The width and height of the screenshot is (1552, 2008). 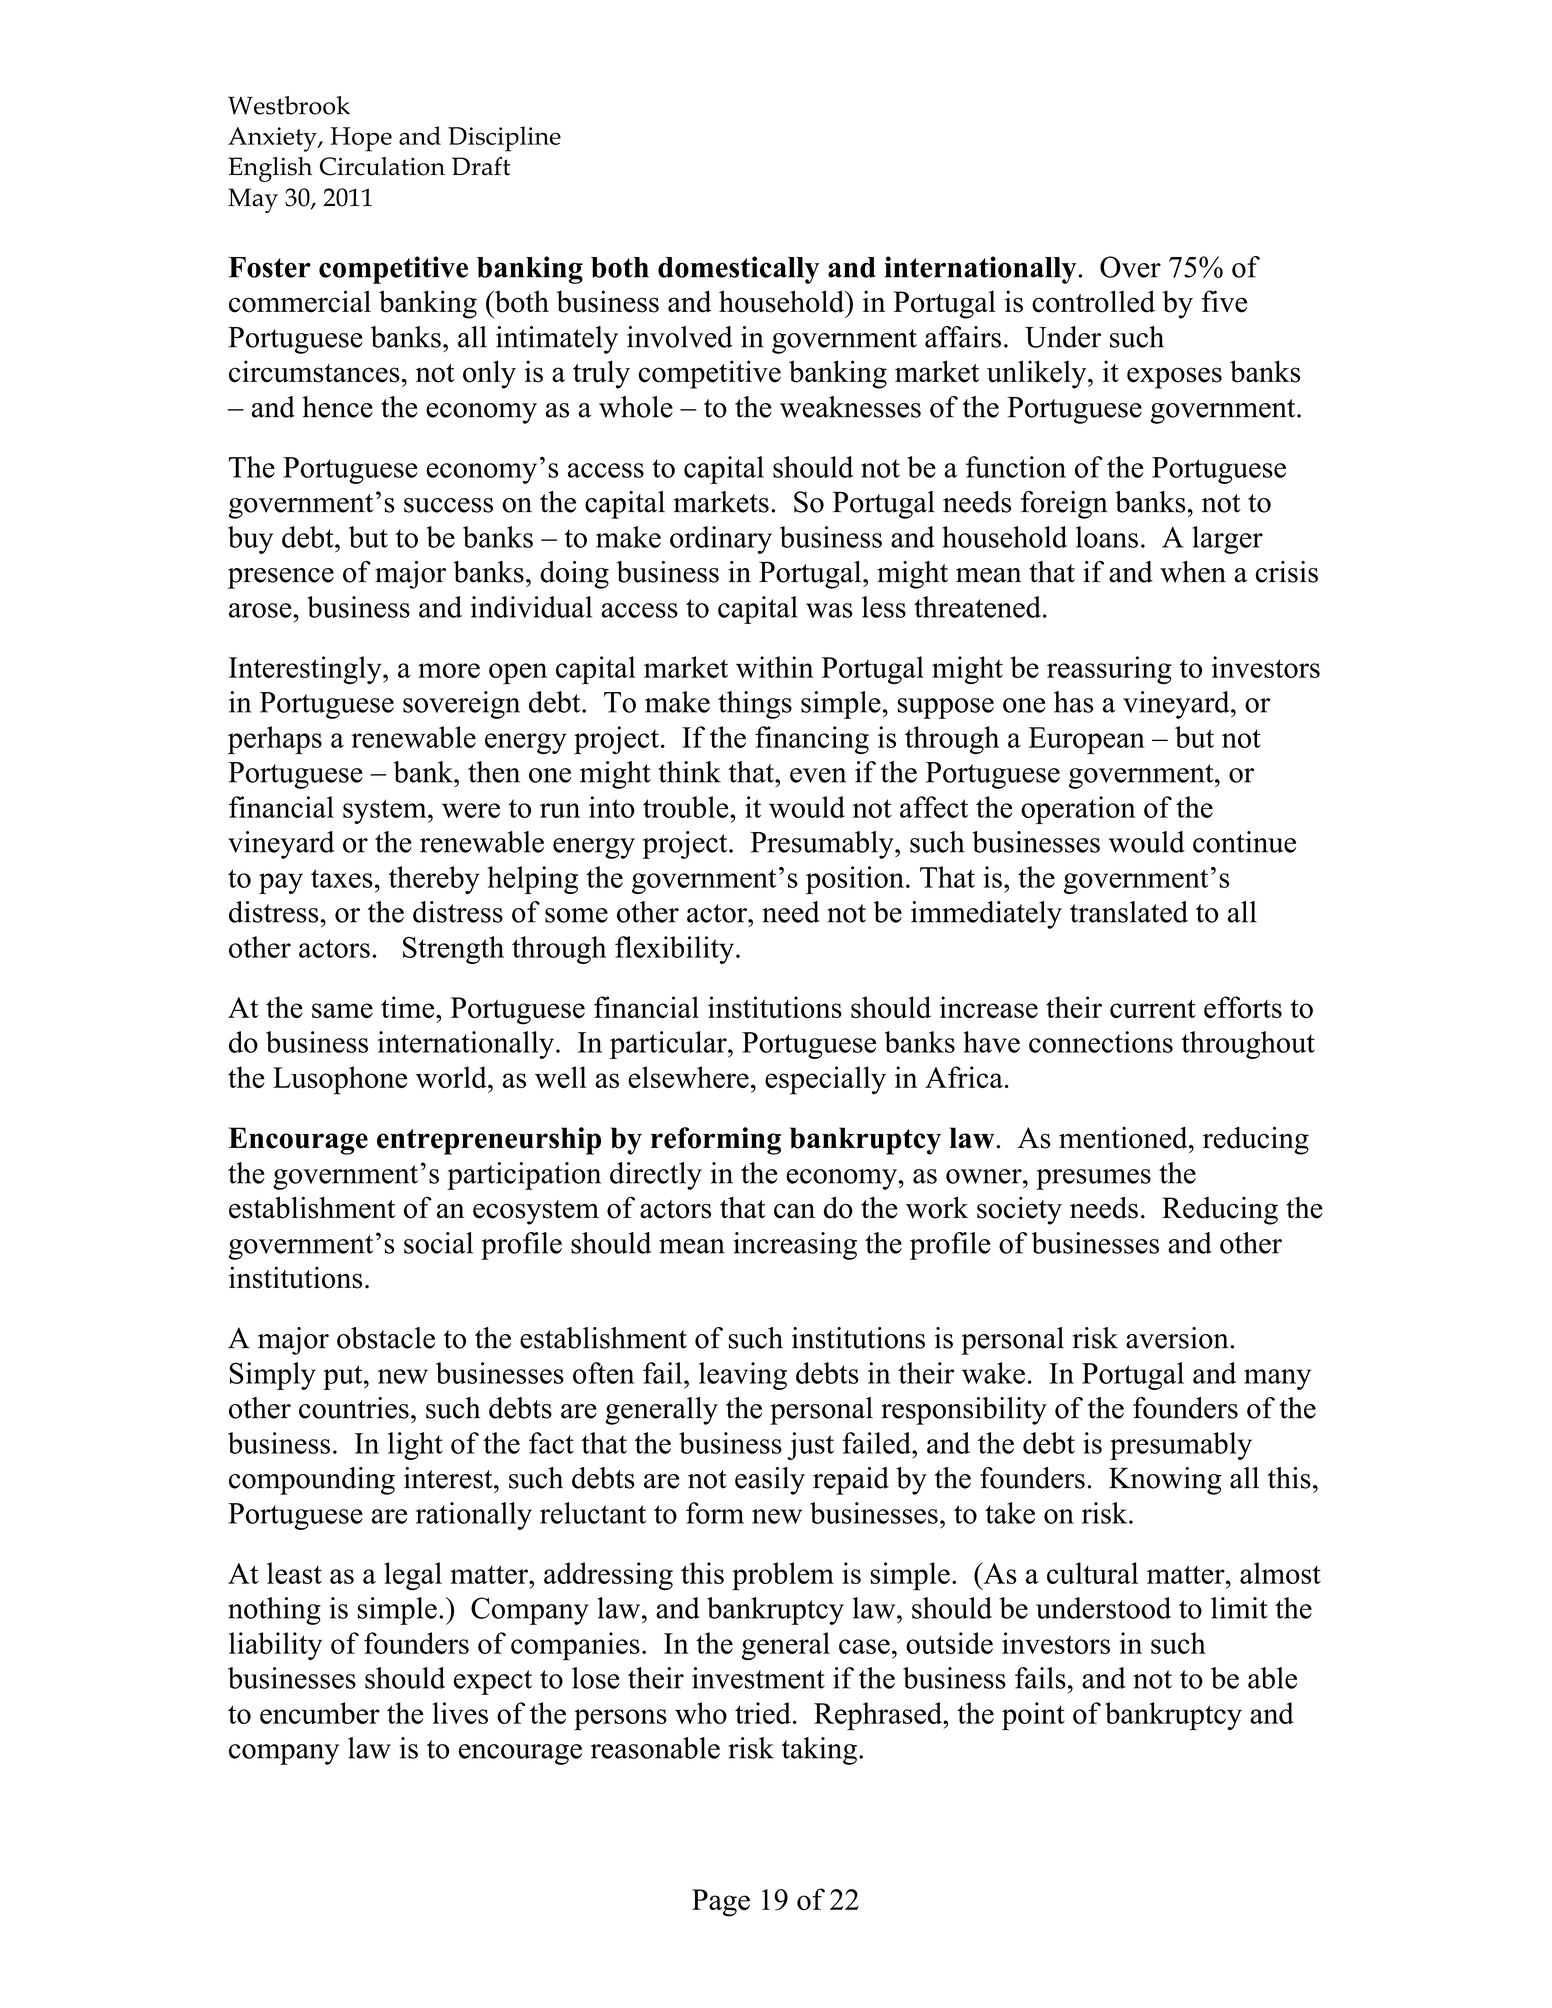 What do you see at coordinates (1224, 301) in the screenshot?
I see `five` at bounding box center [1224, 301].
